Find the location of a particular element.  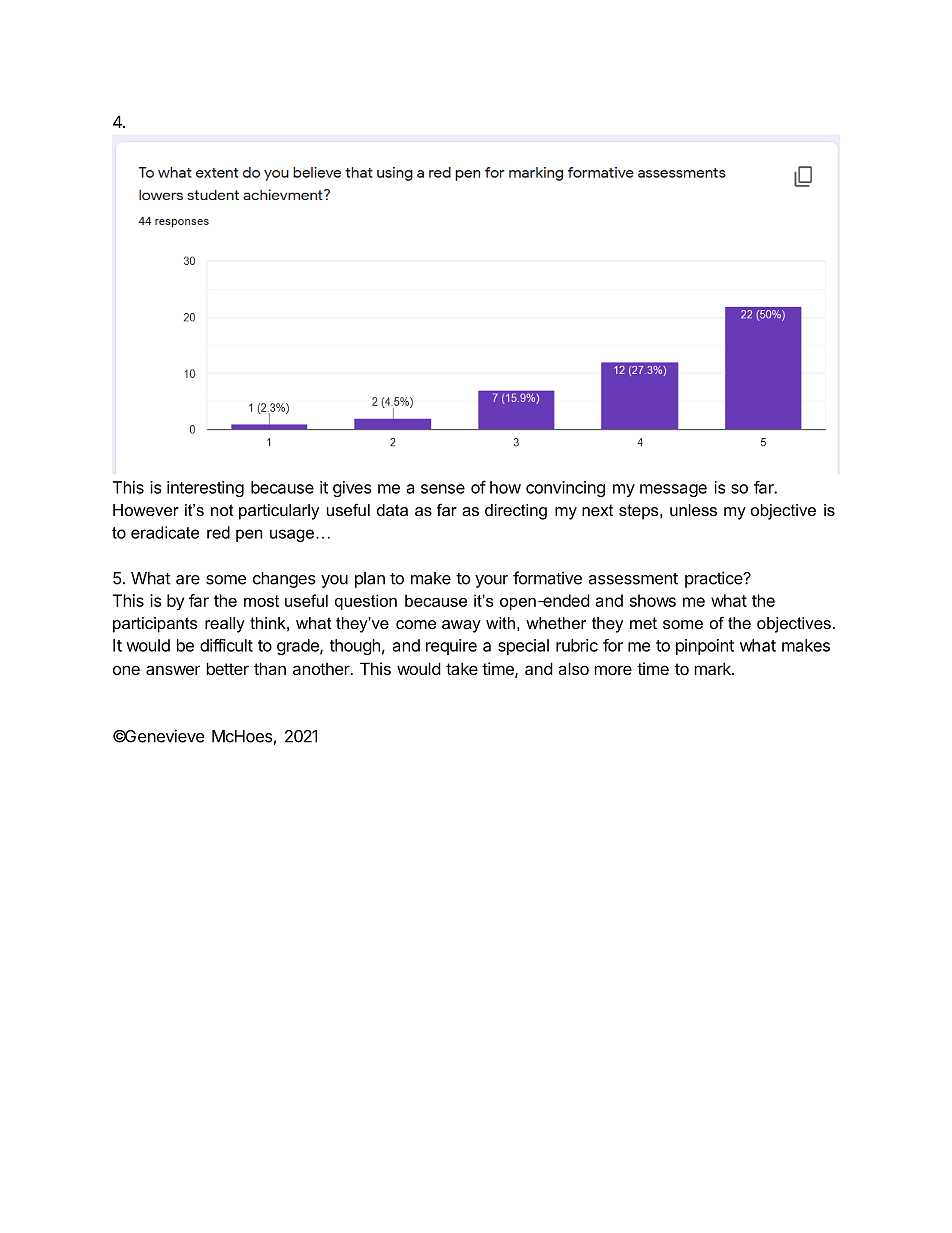

message is located at coordinates (673, 490).
